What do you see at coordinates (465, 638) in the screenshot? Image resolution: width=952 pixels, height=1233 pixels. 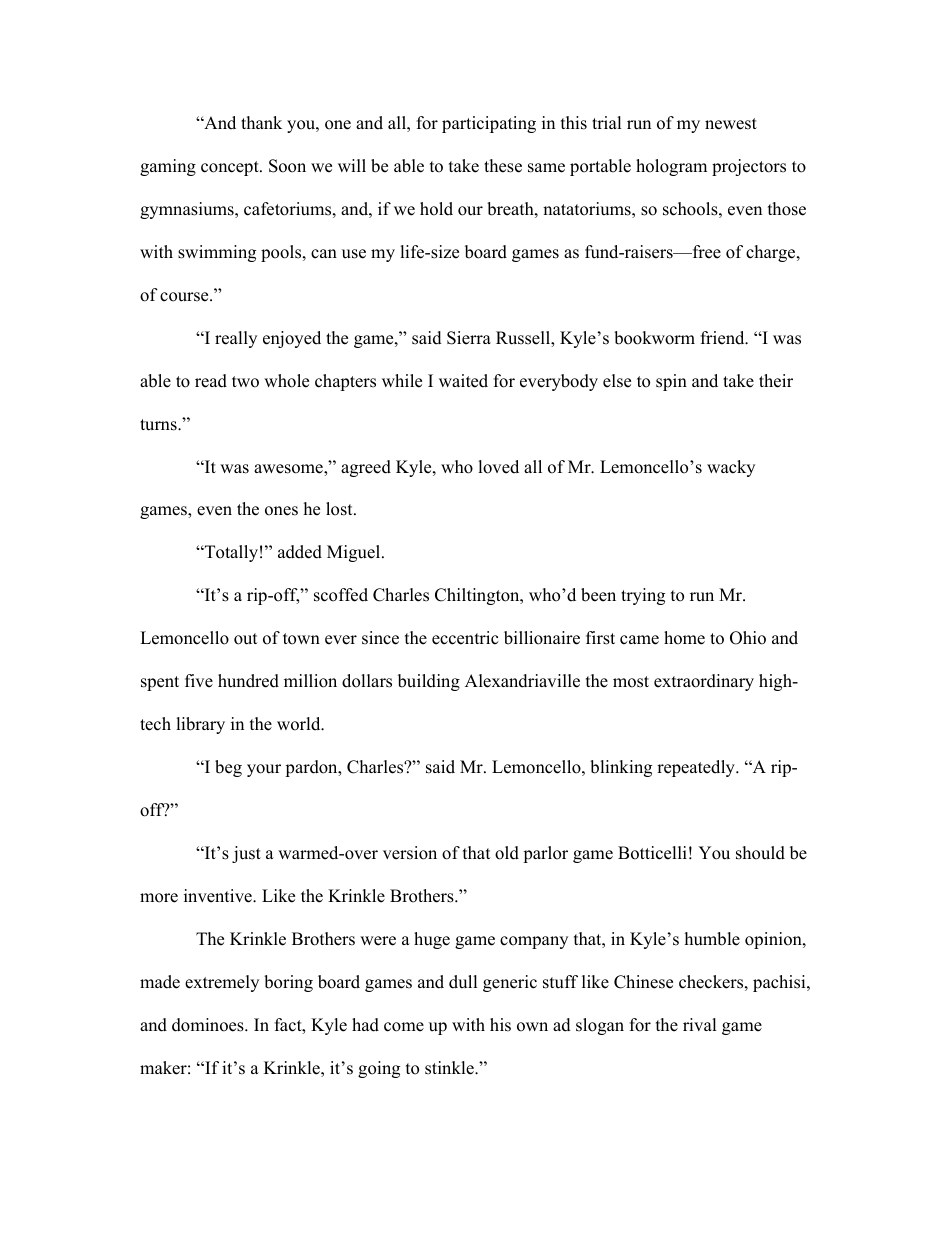 I see `eccentric` at bounding box center [465, 638].
